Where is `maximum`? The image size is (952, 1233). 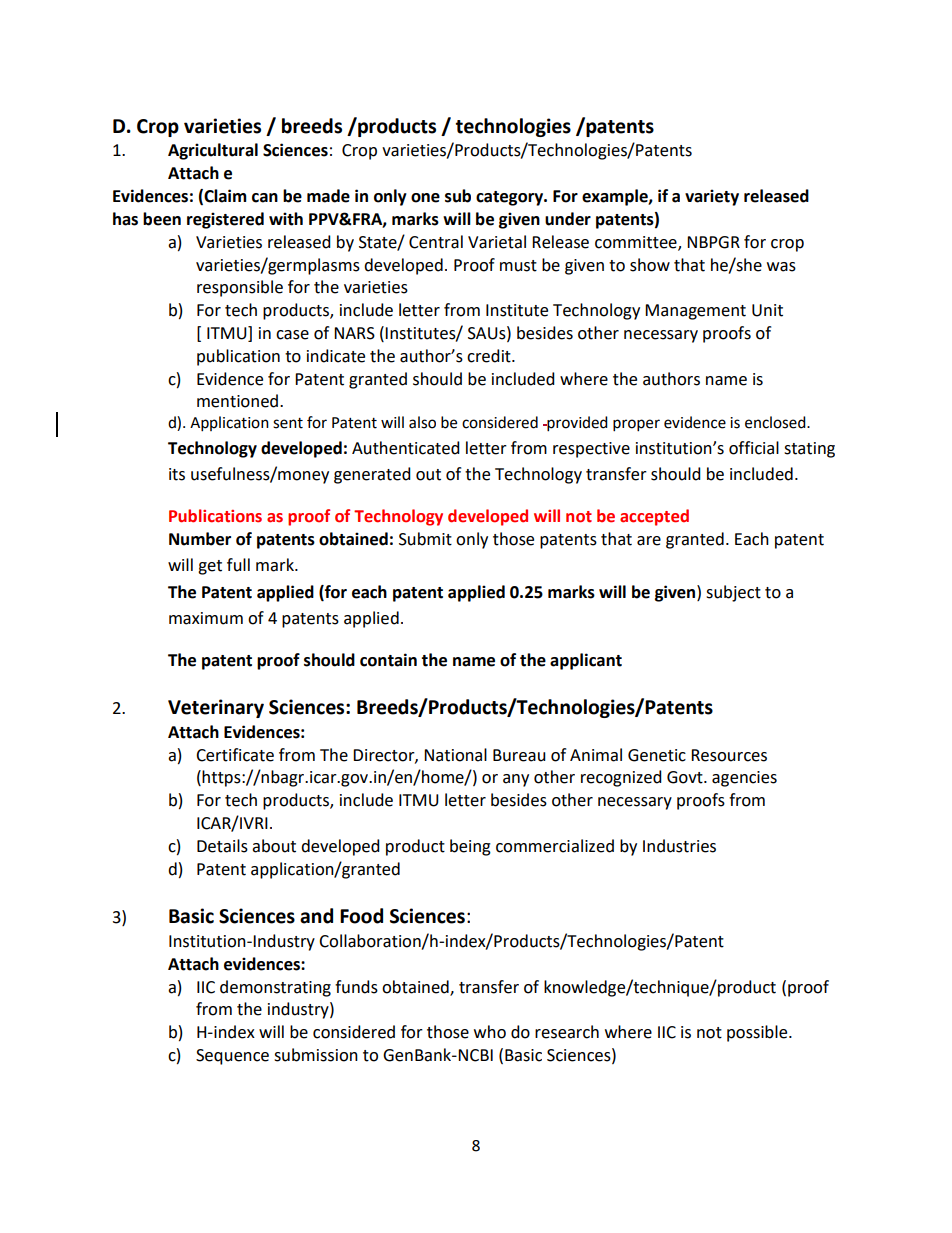 maximum is located at coordinates (206, 618).
